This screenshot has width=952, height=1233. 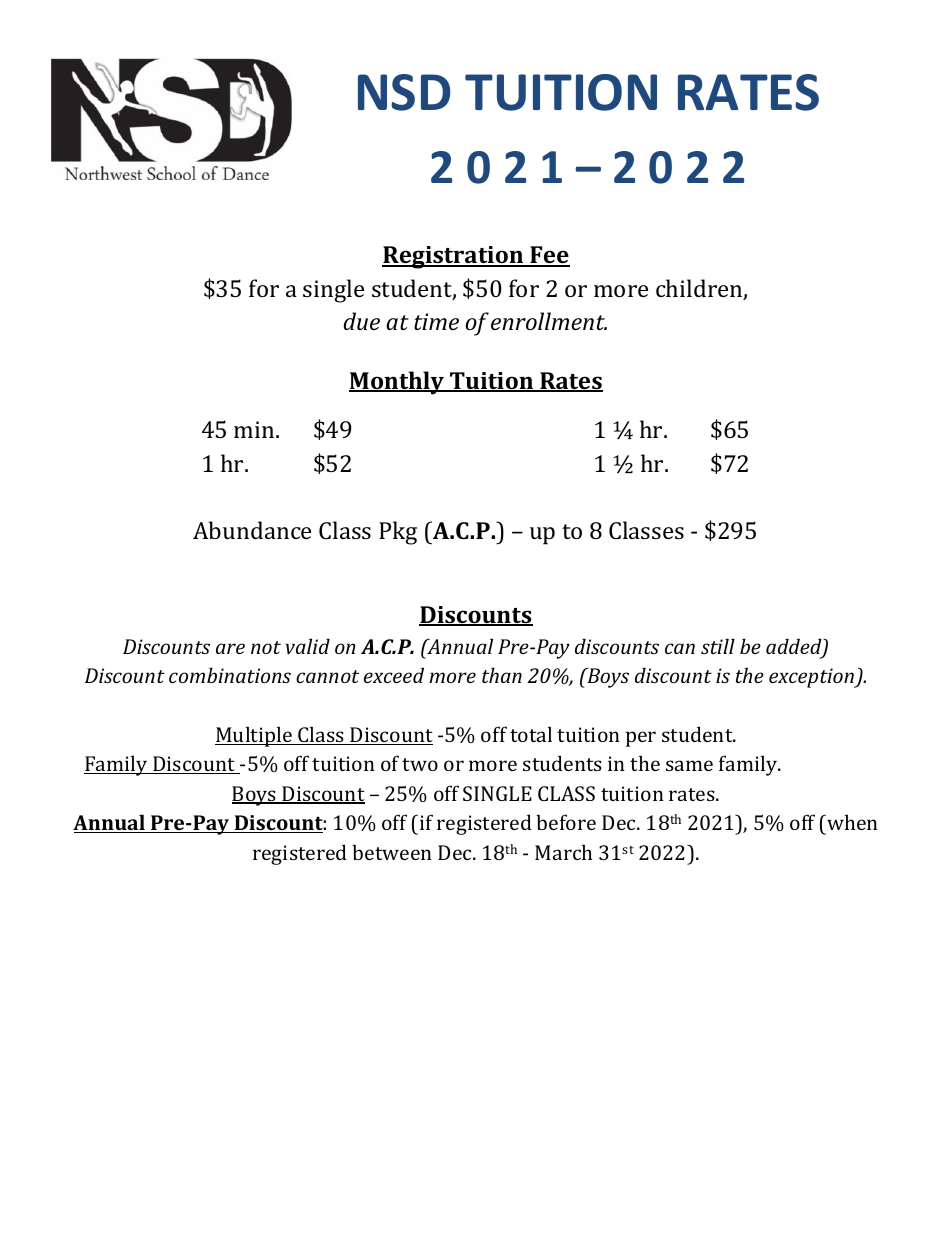 What do you see at coordinates (718, 646) in the screenshot?
I see `still` at bounding box center [718, 646].
